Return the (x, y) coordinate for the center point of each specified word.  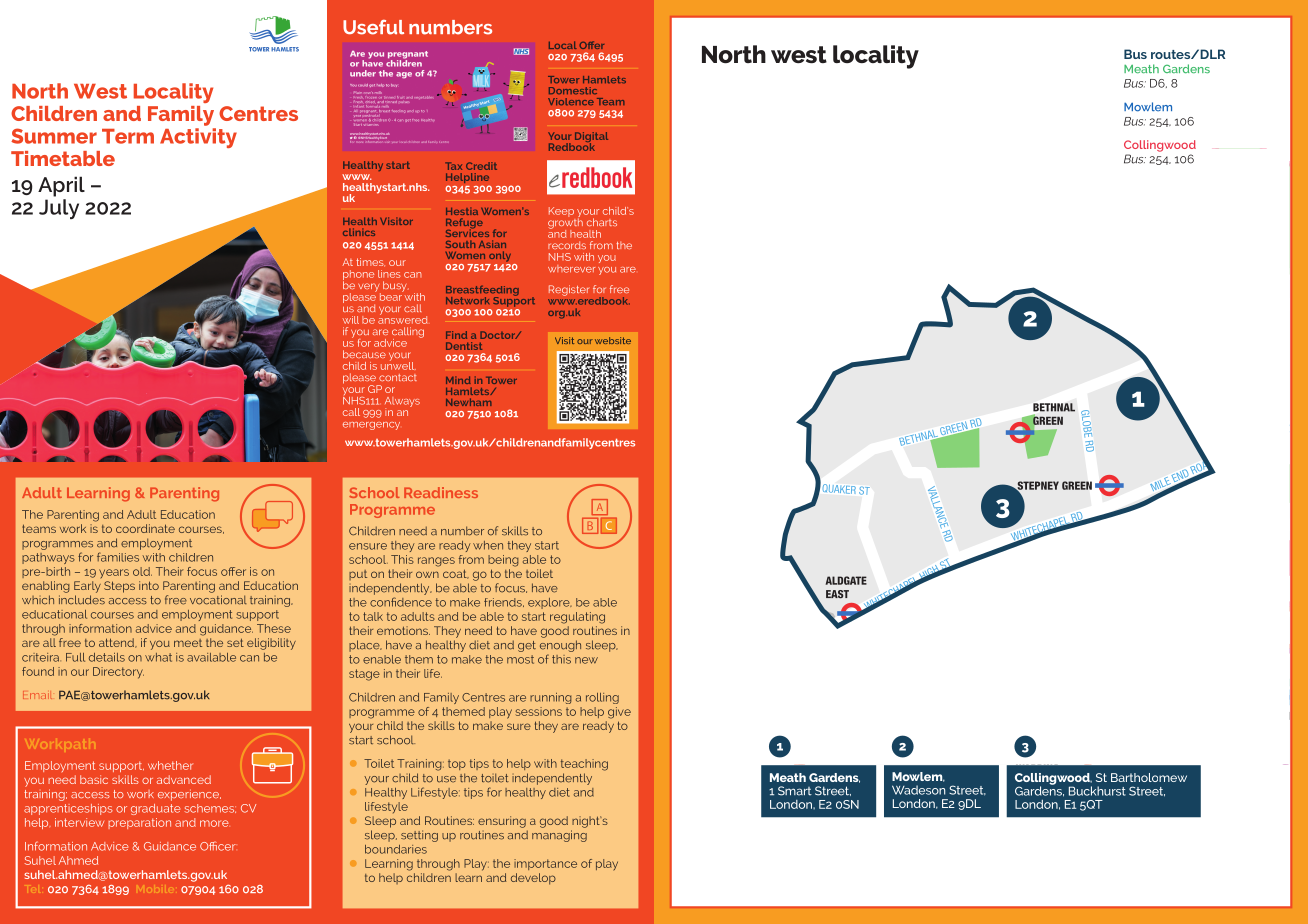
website (613, 340)
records (567, 245)
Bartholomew (1149, 777)
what (158, 657)
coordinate (145, 528)
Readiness (441, 492)
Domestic (573, 90)
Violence (571, 101)
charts (602, 222)
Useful (373, 27)
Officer (218, 846)
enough (560, 646)
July (59, 209)
